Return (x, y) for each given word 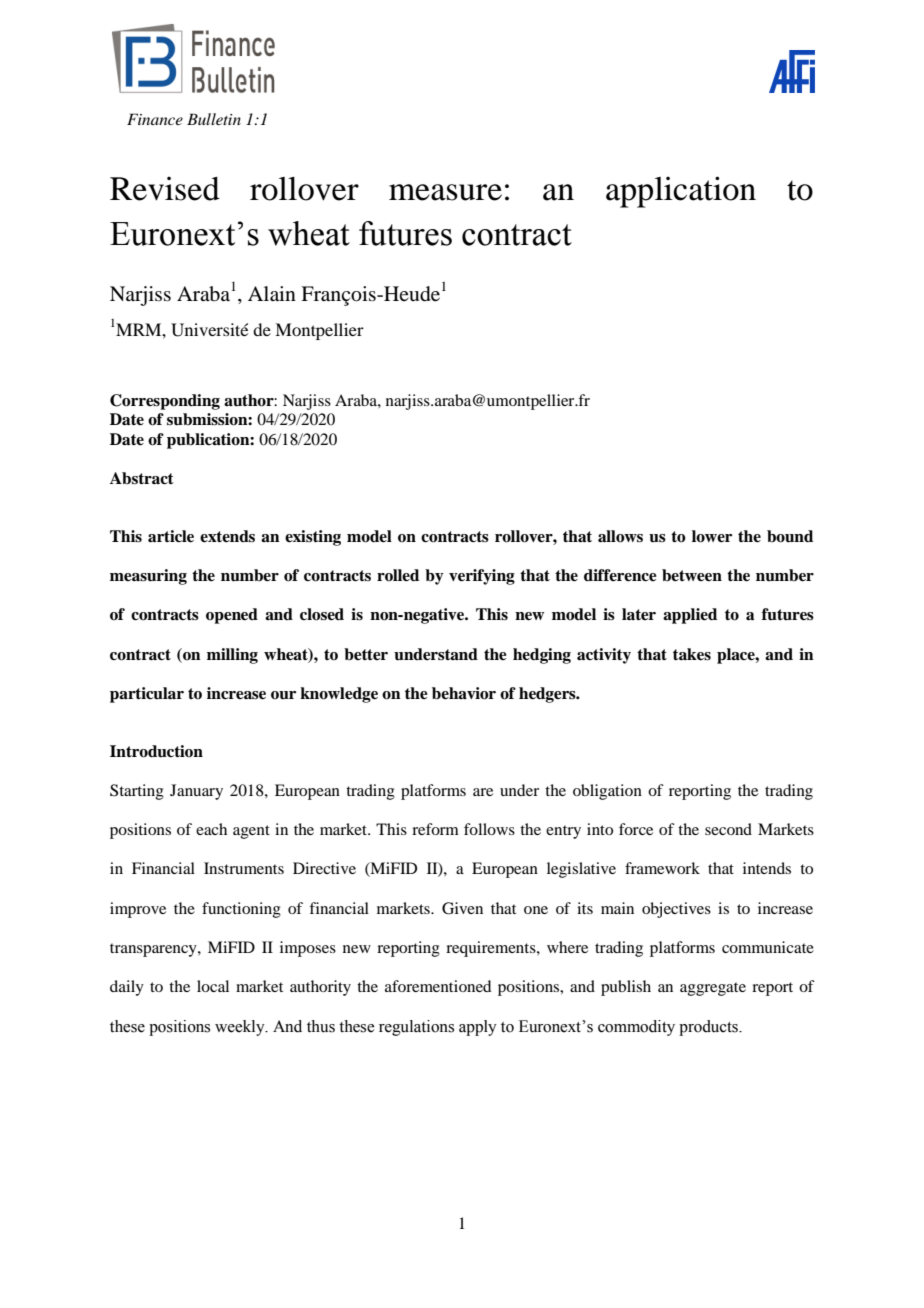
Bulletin (214, 119)
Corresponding (165, 402)
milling (232, 656)
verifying (482, 577)
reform (435, 829)
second (728, 829)
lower (712, 536)
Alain (272, 294)
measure (445, 192)
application (681, 192)
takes (692, 654)
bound (790, 536)
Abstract (142, 478)
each (211, 829)
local (213, 986)
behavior (464, 693)
